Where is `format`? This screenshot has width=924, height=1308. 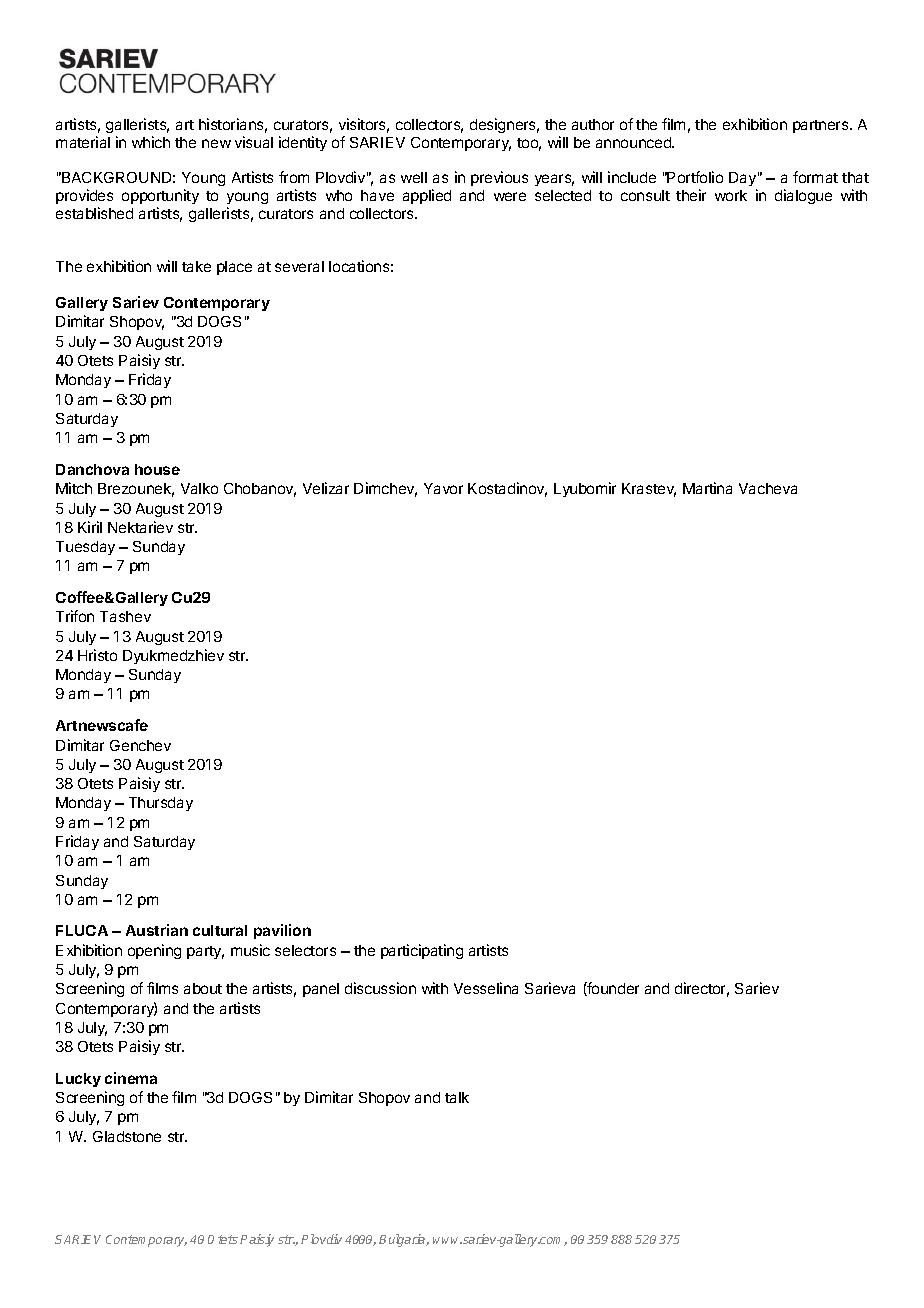 format is located at coordinates (815, 177).
